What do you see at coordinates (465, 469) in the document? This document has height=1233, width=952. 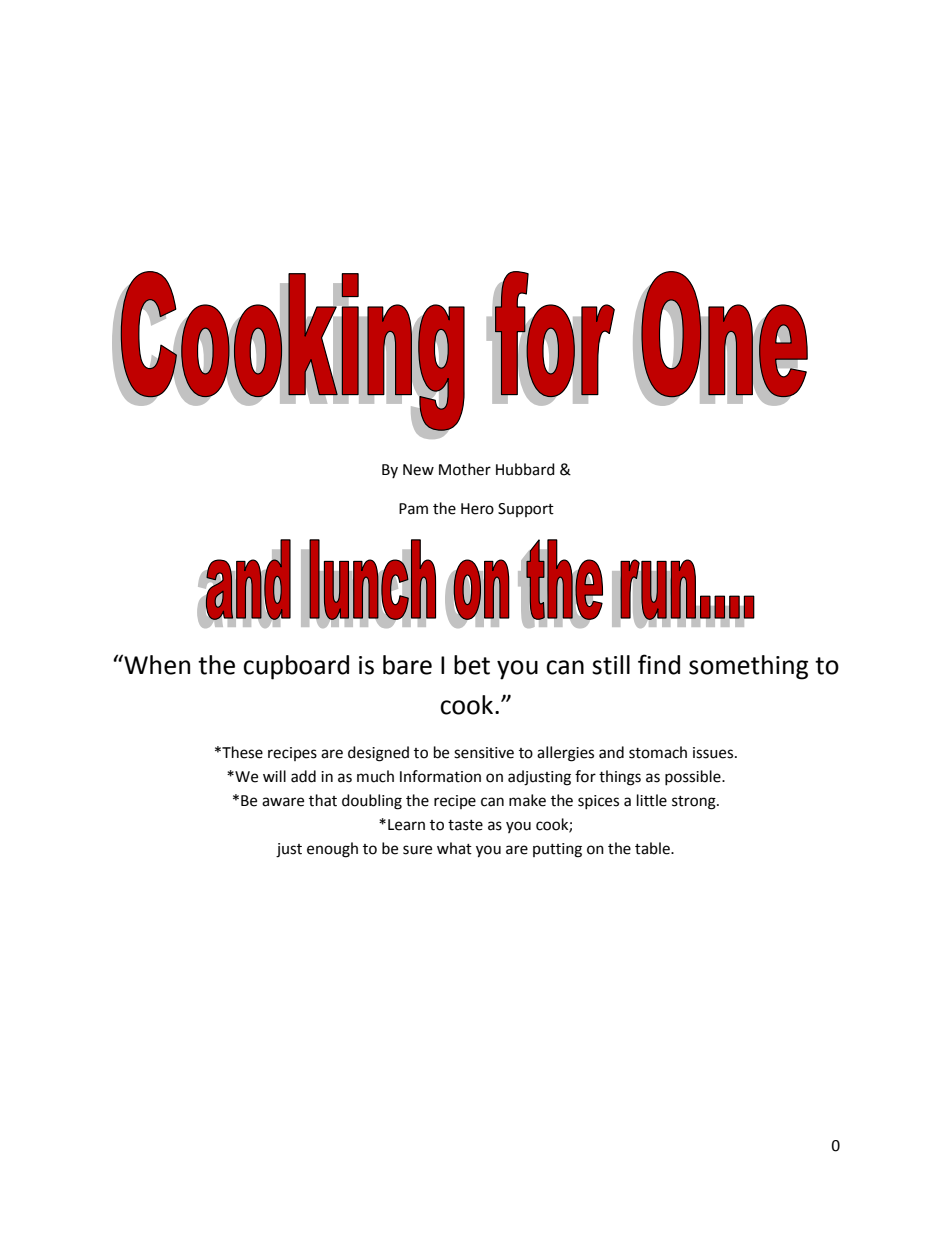 I see `Mother` at bounding box center [465, 469].
